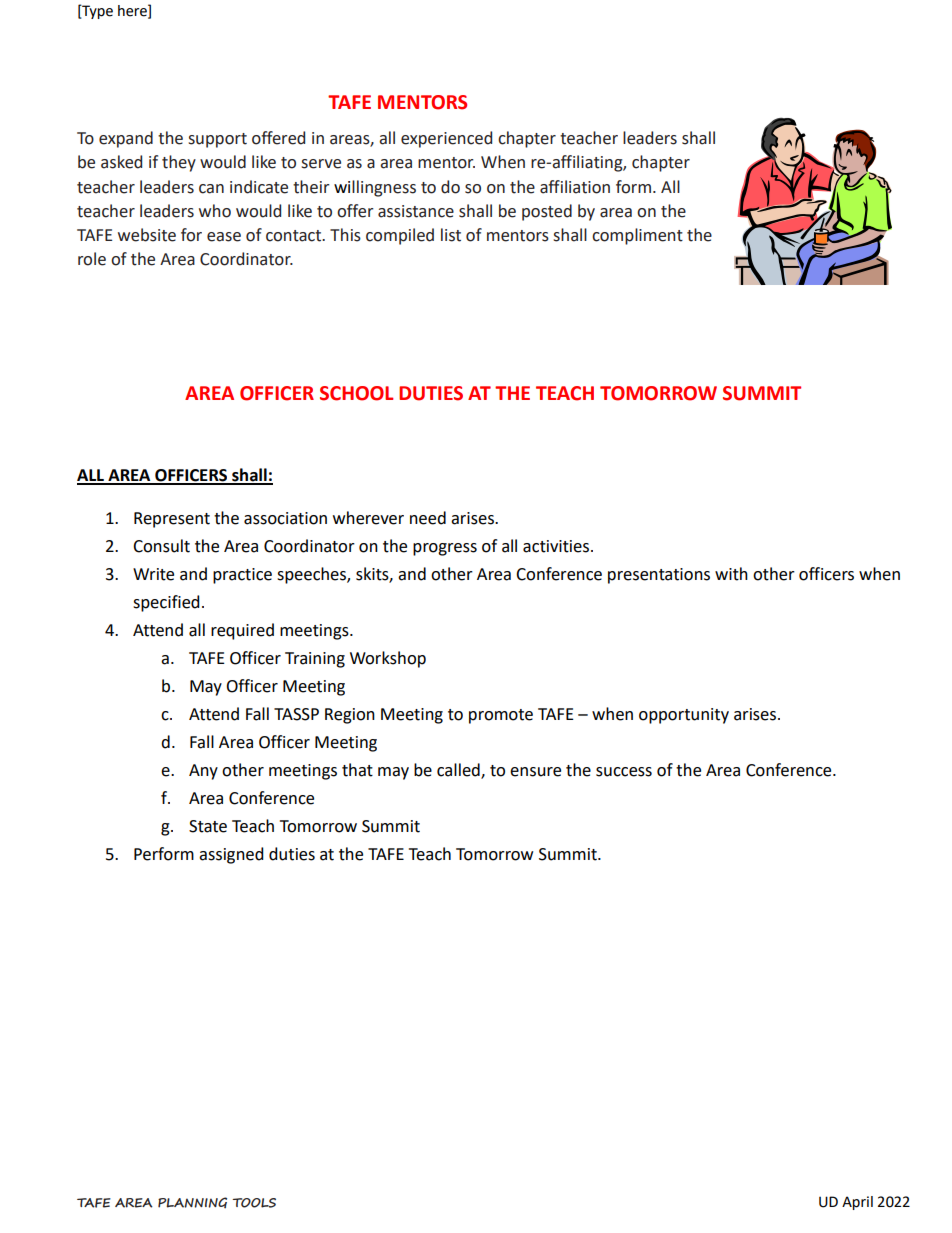  I want to click on required, so click(242, 631).
